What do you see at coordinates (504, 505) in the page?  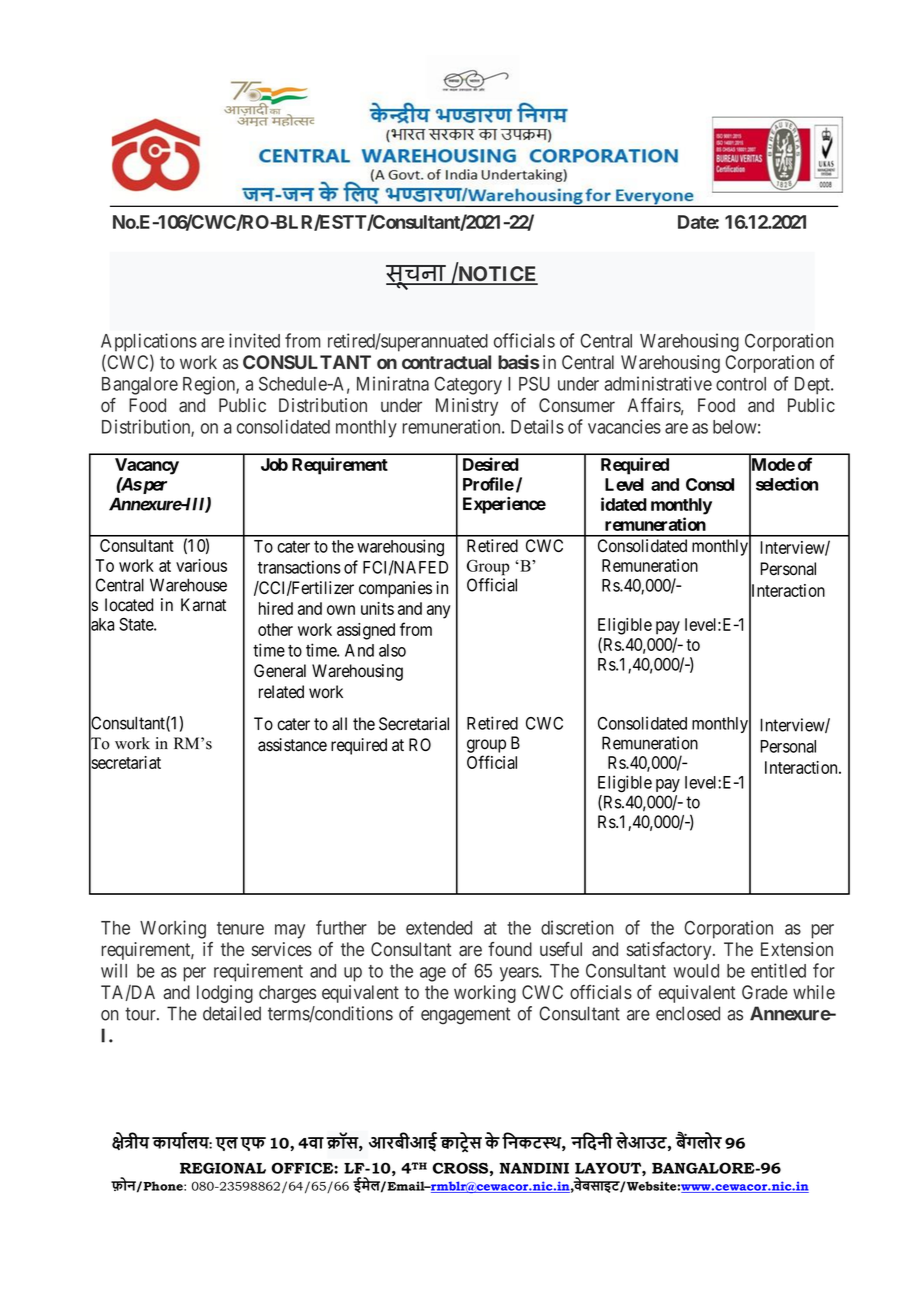 I see `Experience` at bounding box center [504, 505].
